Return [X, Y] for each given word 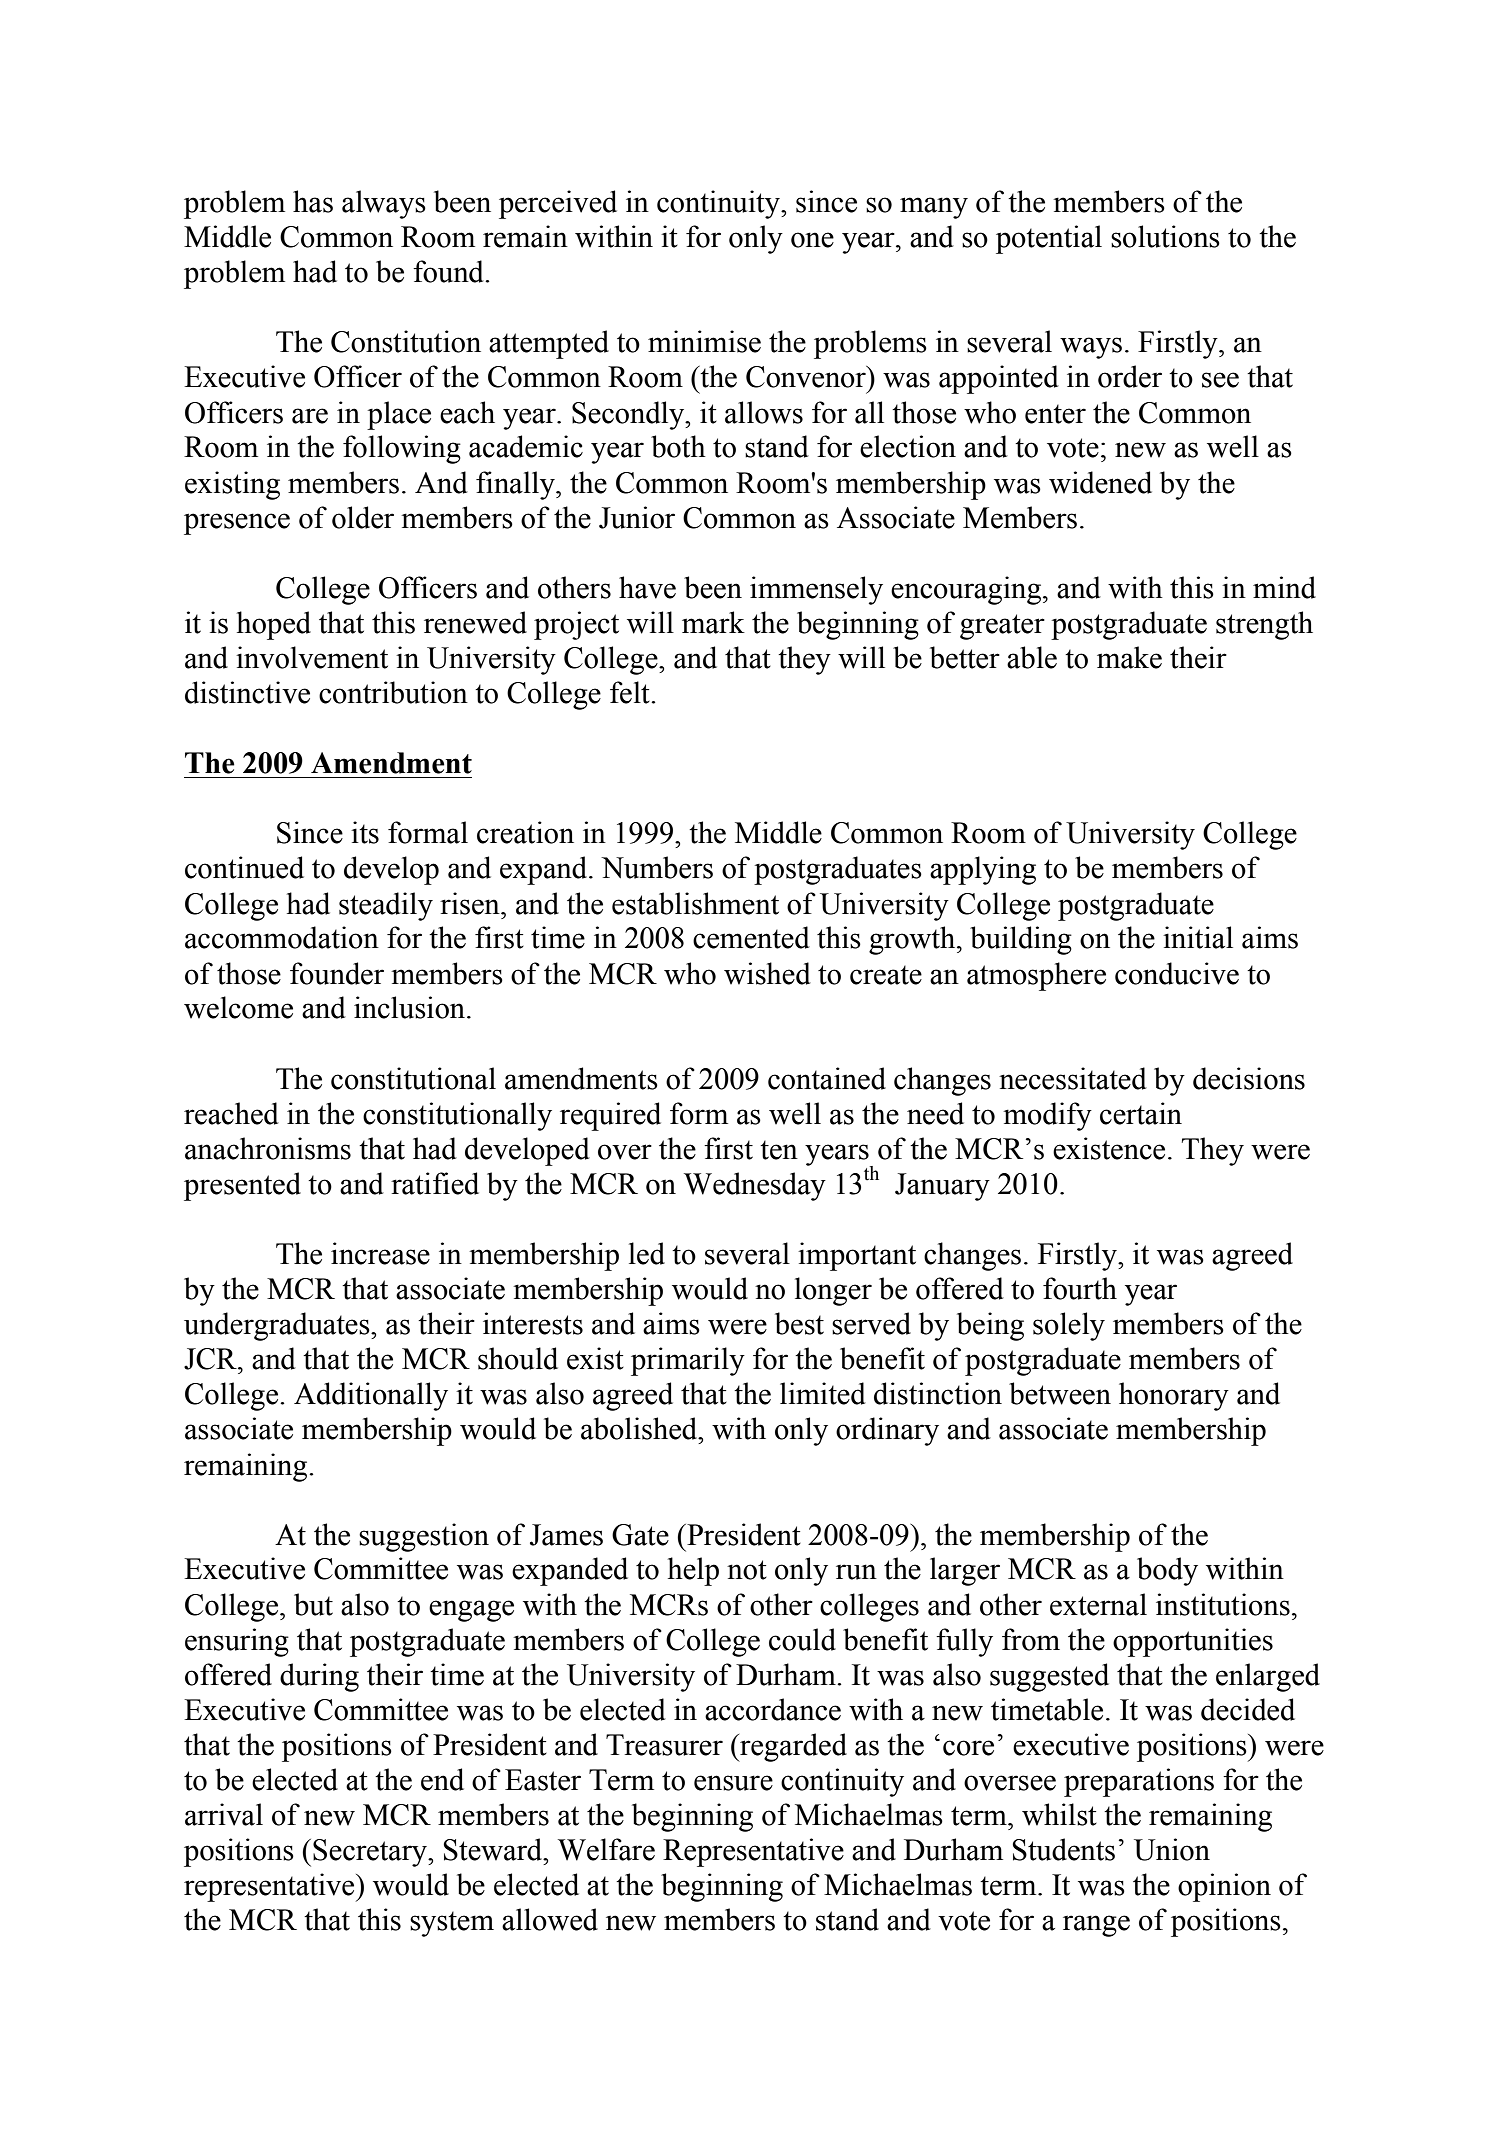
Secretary [371, 1853]
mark [713, 622]
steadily [386, 906]
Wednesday [755, 1186]
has [313, 201]
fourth [1080, 1288]
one [812, 240]
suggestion [424, 1537]
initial [1198, 937]
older [363, 517]
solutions [1165, 236]
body [1167, 1571]
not [747, 1570]
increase [380, 1253]
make [1129, 657]
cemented [751, 937]
